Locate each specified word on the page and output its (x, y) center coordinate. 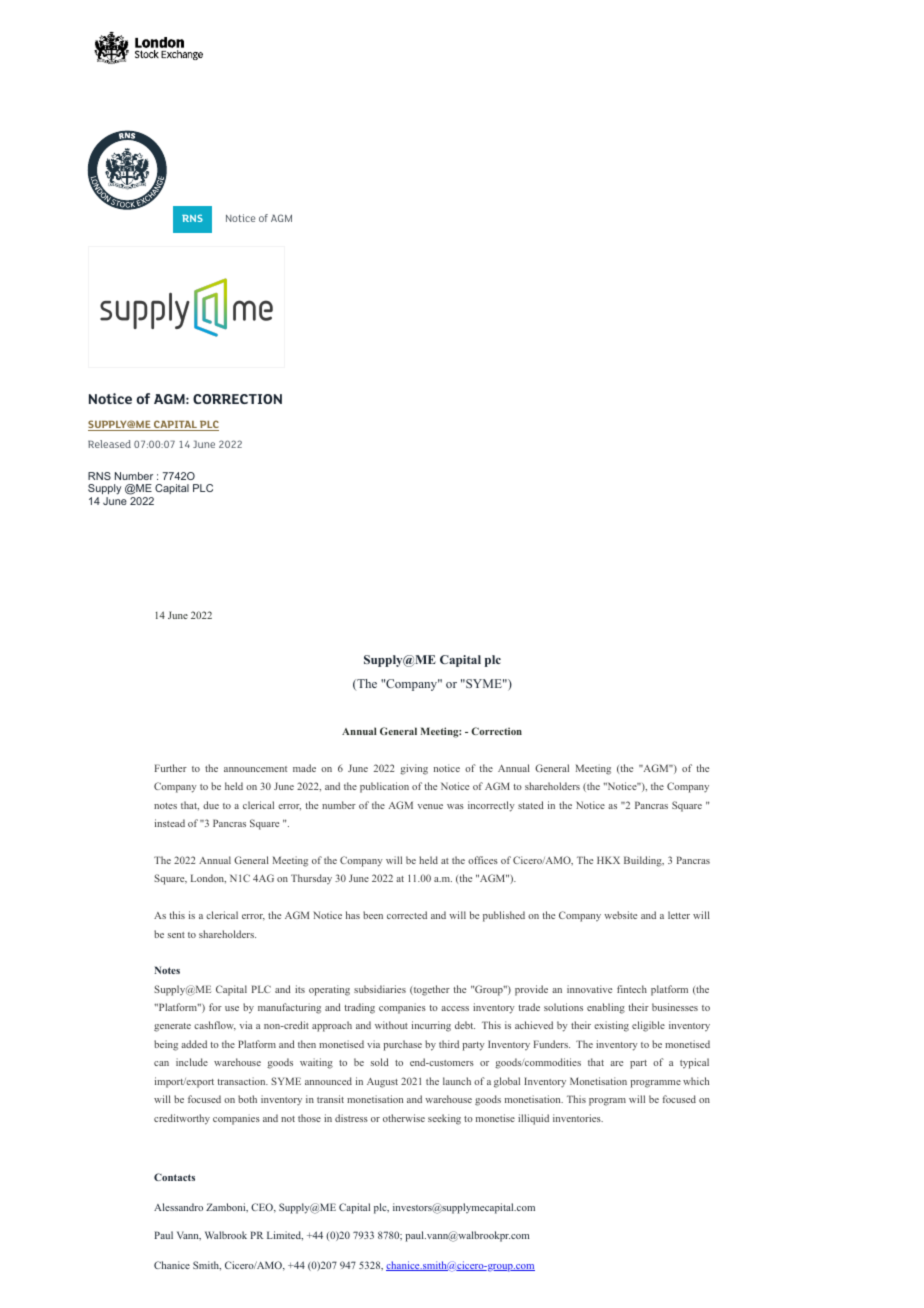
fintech (632, 989)
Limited (285, 1236)
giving (414, 769)
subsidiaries (380, 989)
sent (176, 935)
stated (531, 805)
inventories (578, 1118)
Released (109, 444)
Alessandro (178, 1207)
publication (384, 787)
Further (171, 768)
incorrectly (491, 806)
